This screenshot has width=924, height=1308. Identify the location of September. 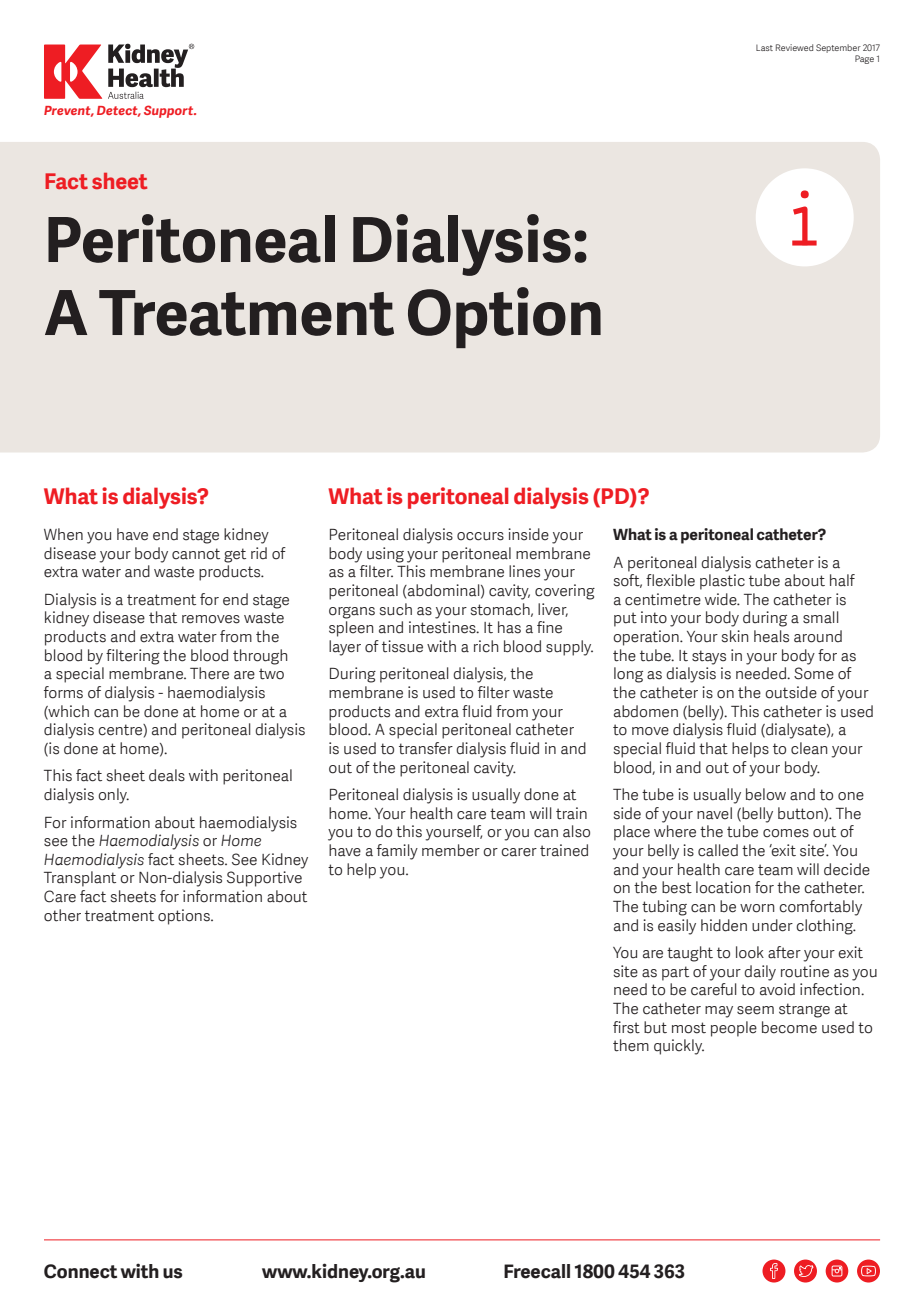
(838, 48).
